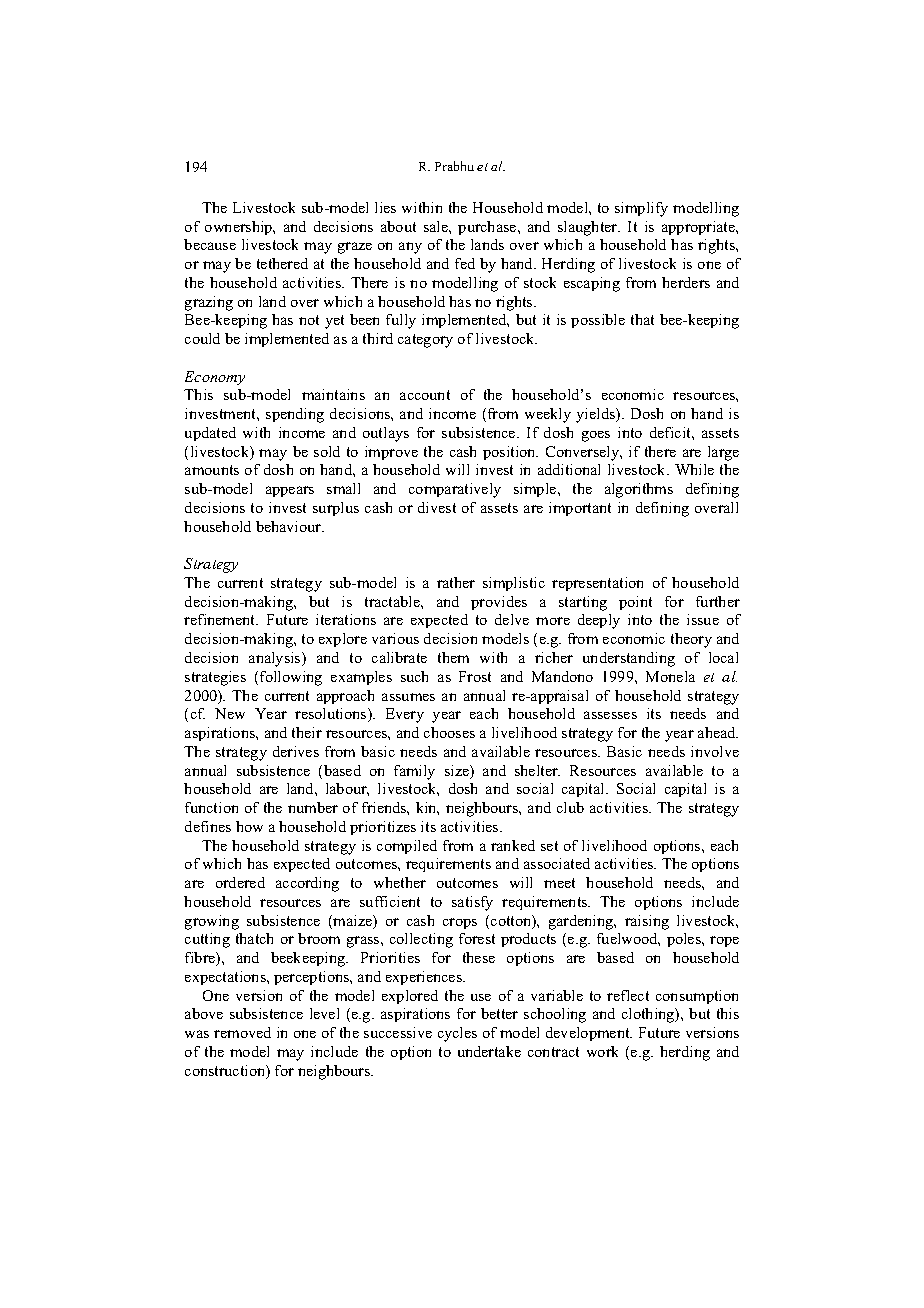  Describe the element at coordinates (290, 491) in the page. I see `appears` at that location.
